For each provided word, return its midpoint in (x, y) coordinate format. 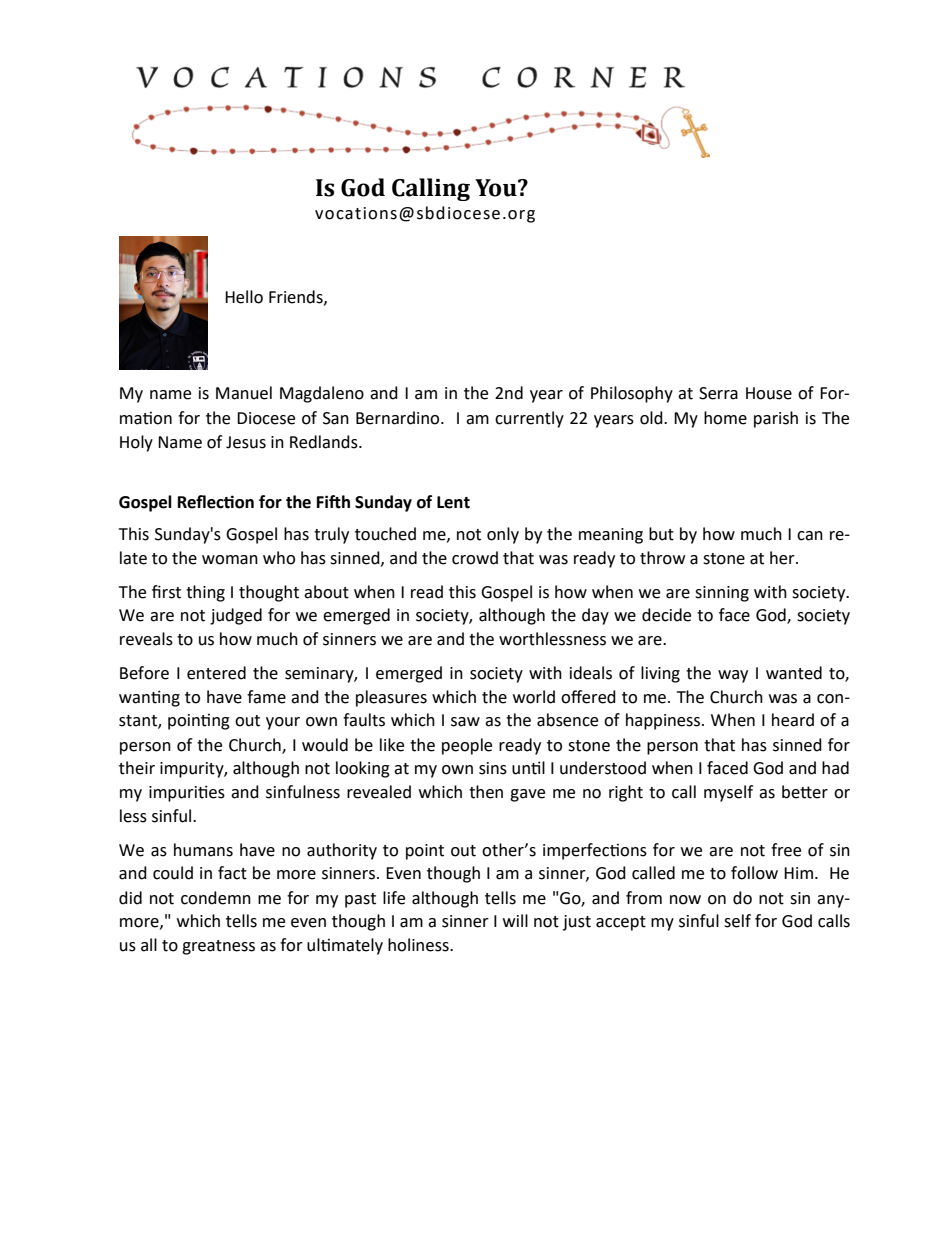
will (515, 920)
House (769, 393)
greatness (218, 947)
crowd (475, 558)
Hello (244, 297)
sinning (722, 594)
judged (236, 616)
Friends (297, 297)
